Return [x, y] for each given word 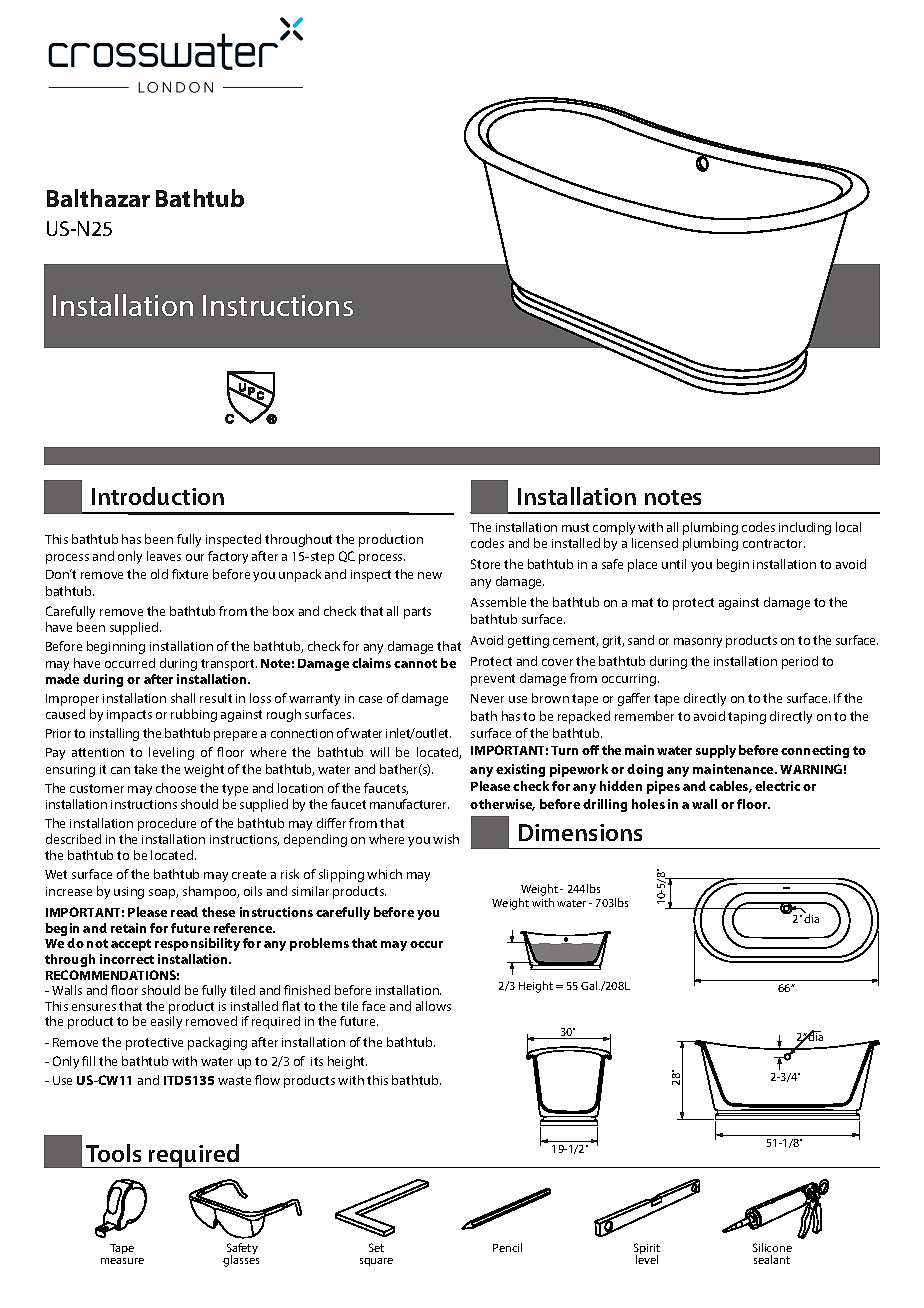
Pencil [507, 1247]
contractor [774, 543]
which [384, 874]
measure [122, 1261]
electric [777, 786]
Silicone [772, 1247]
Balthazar [98, 198]
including [805, 528]
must [575, 527]
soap [163, 894]
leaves [164, 556]
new [430, 575]
